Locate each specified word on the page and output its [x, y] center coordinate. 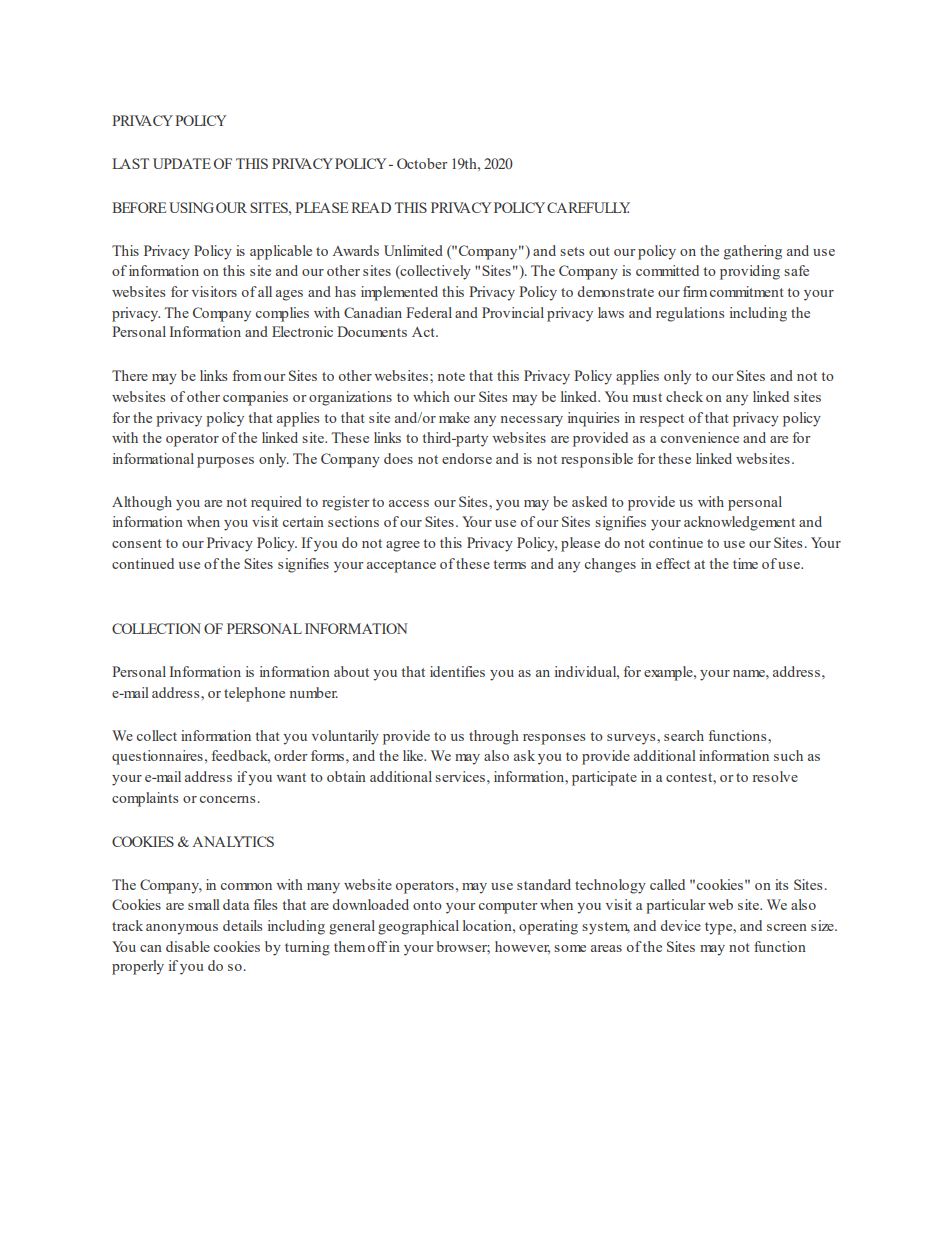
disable [188, 946]
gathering [753, 252]
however [522, 947]
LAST [130, 163]
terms [509, 564]
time [745, 563]
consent [137, 543]
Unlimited [413, 250]
